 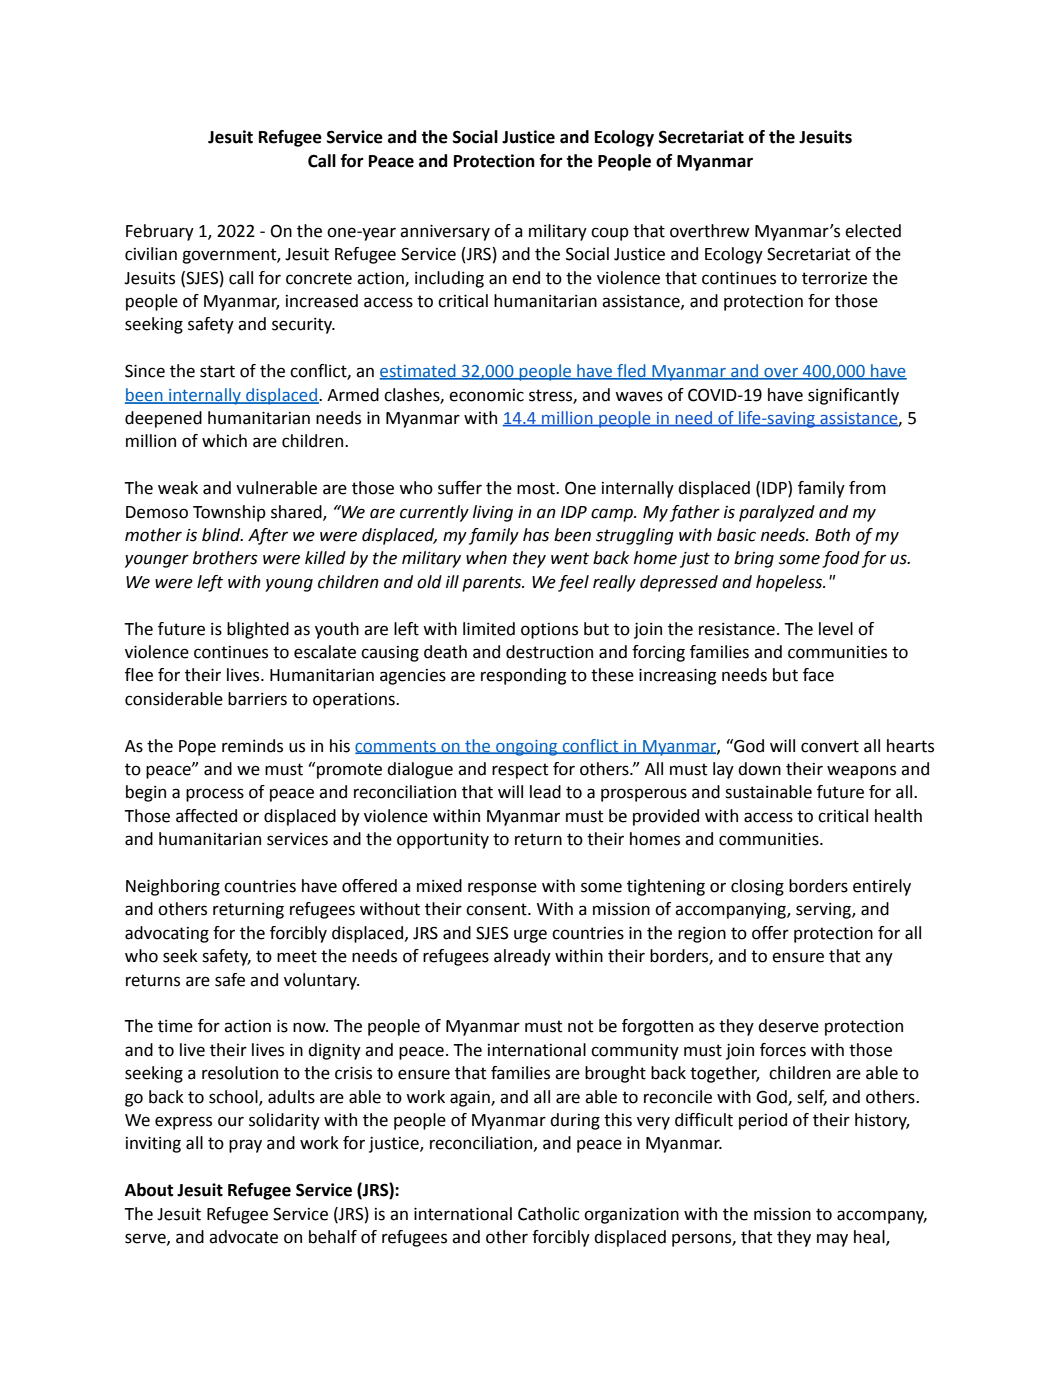 I want to click on Catholic, so click(x=549, y=1214).
